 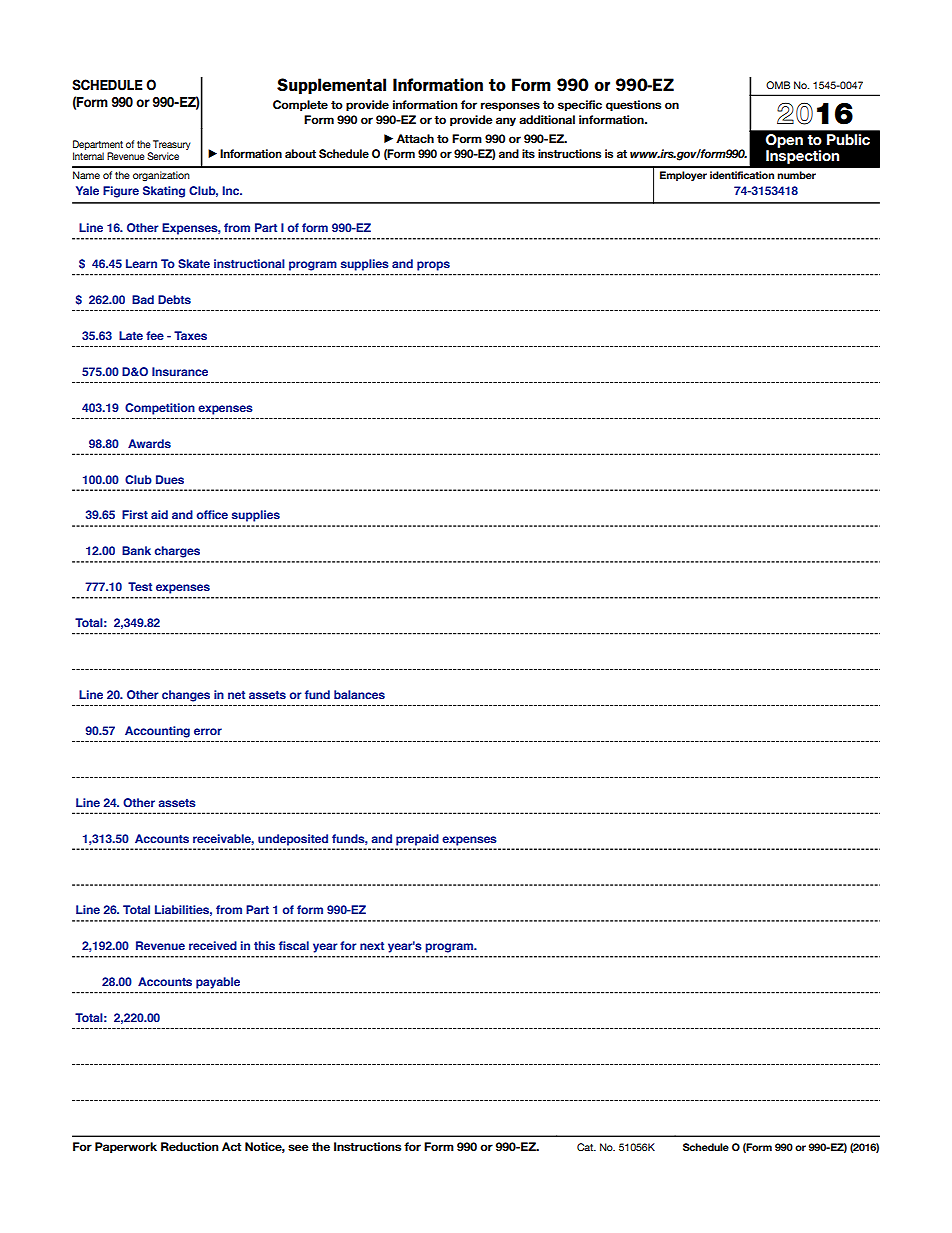 I want to click on identification, so click(x=742, y=175).
